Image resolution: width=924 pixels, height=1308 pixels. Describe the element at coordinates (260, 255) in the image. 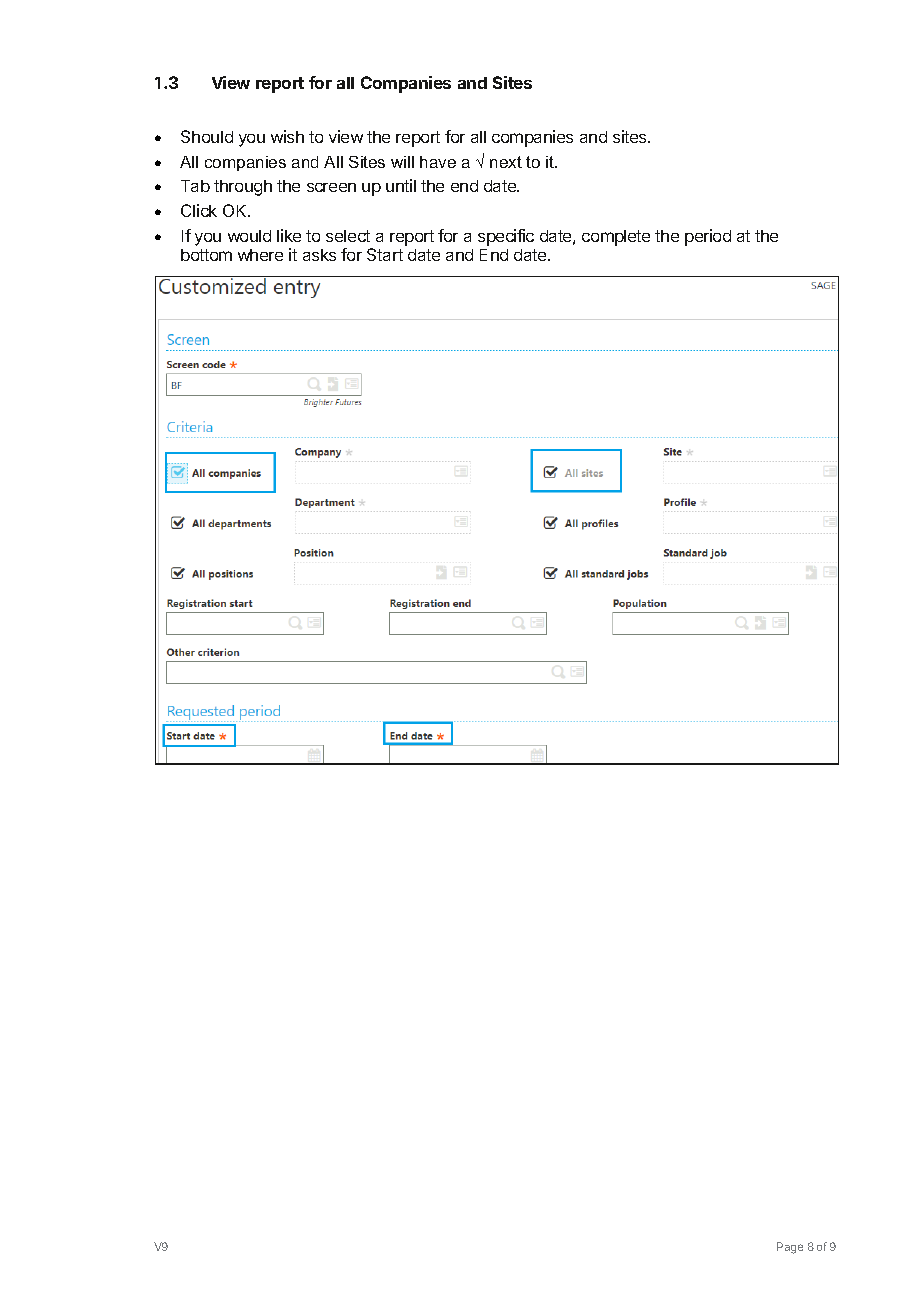

I see `where` at that location.
